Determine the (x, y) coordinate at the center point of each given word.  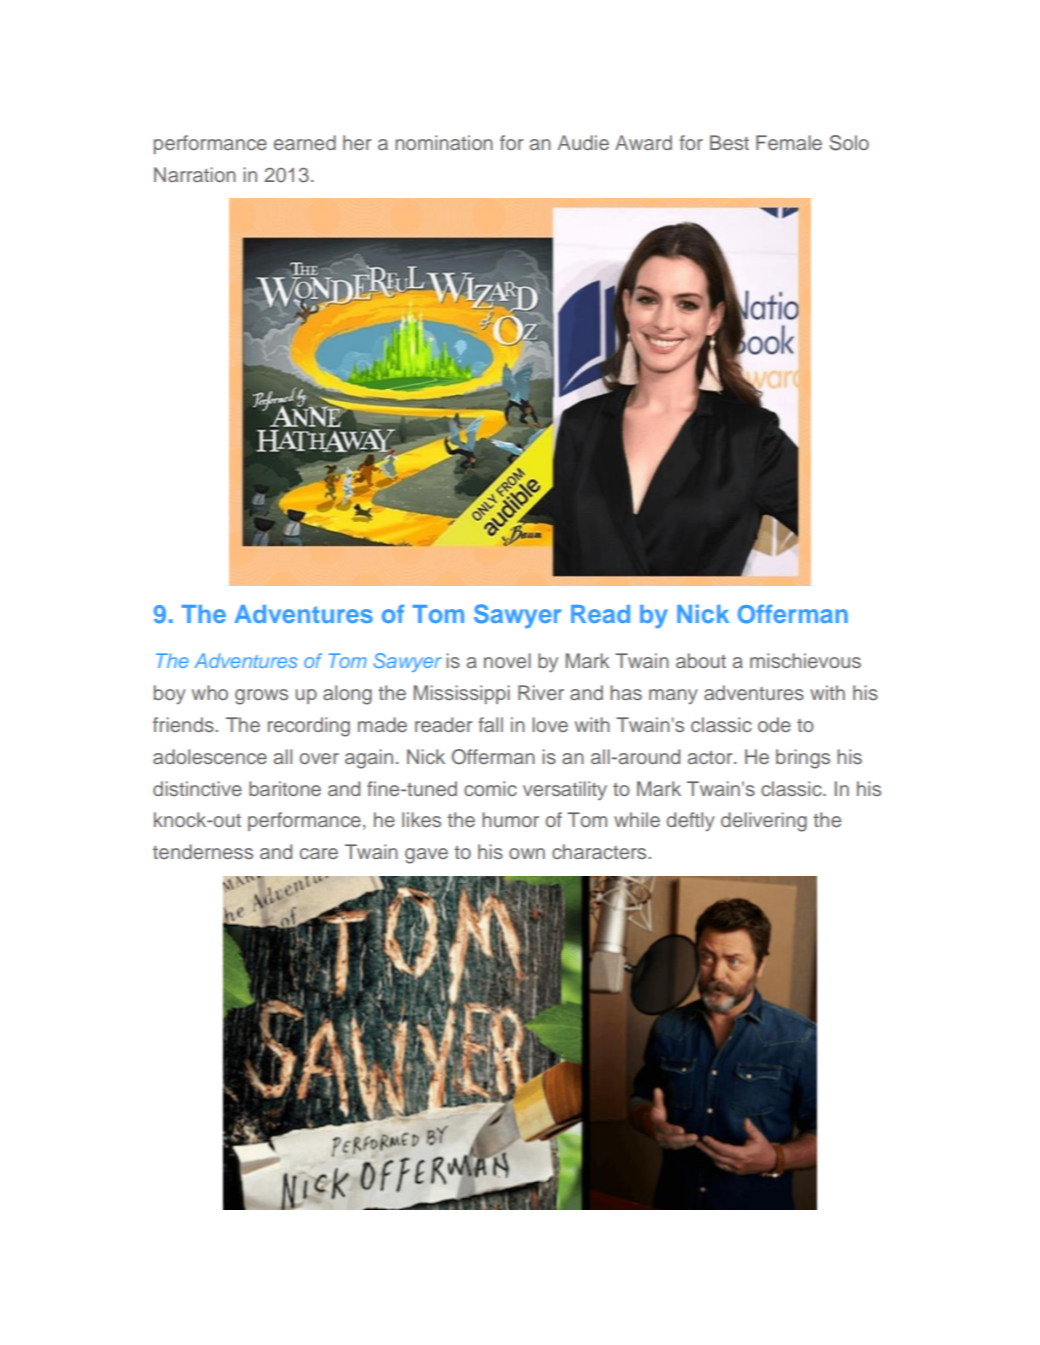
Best (729, 142)
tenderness (203, 851)
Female (789, 142)
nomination (444, 142)
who (210, 692)
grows (261, 697)
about (701, 660)
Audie (583, 142)
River (541, 692)
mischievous (805, 660)
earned (305, 142)
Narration (195, 174)
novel (507, 660)
